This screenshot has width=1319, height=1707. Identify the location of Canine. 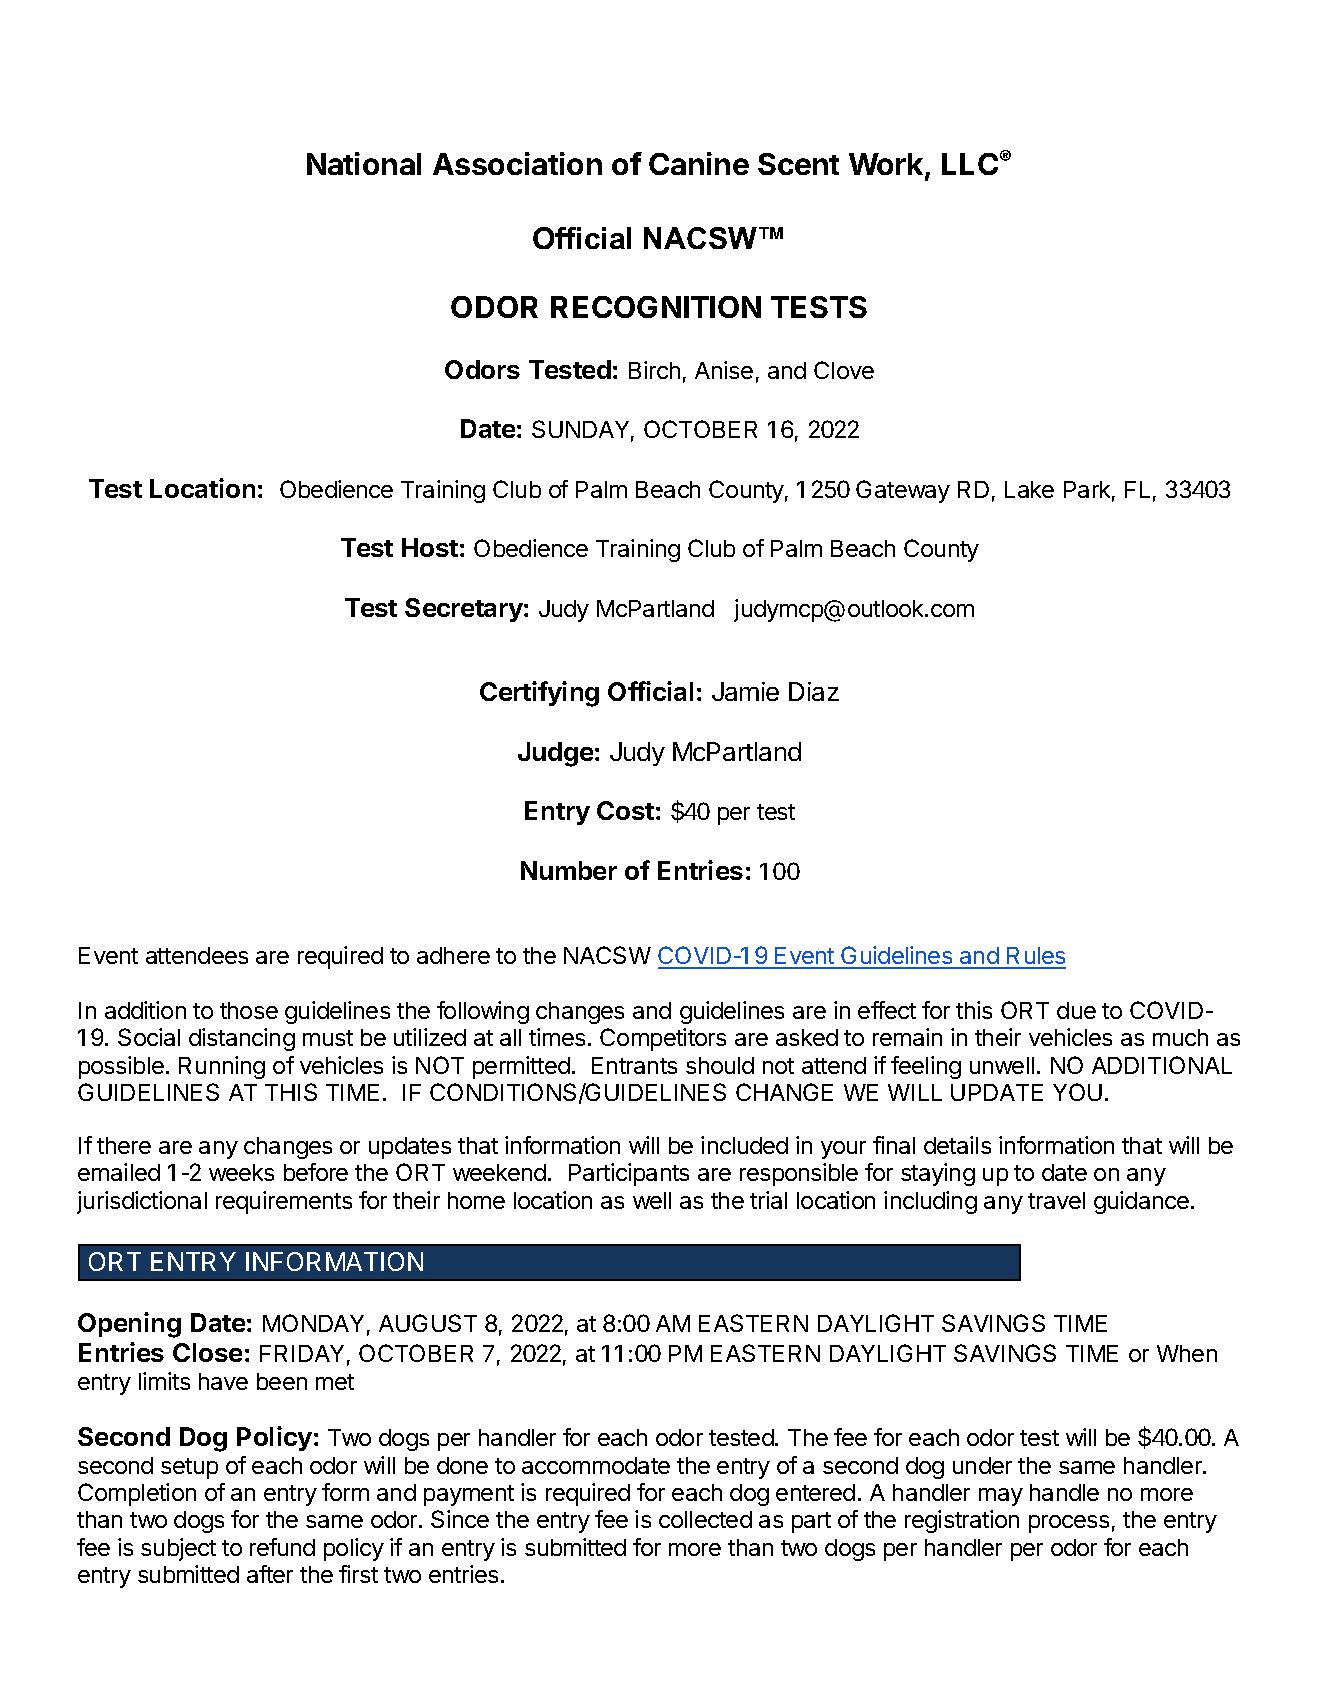
(699, 163).
